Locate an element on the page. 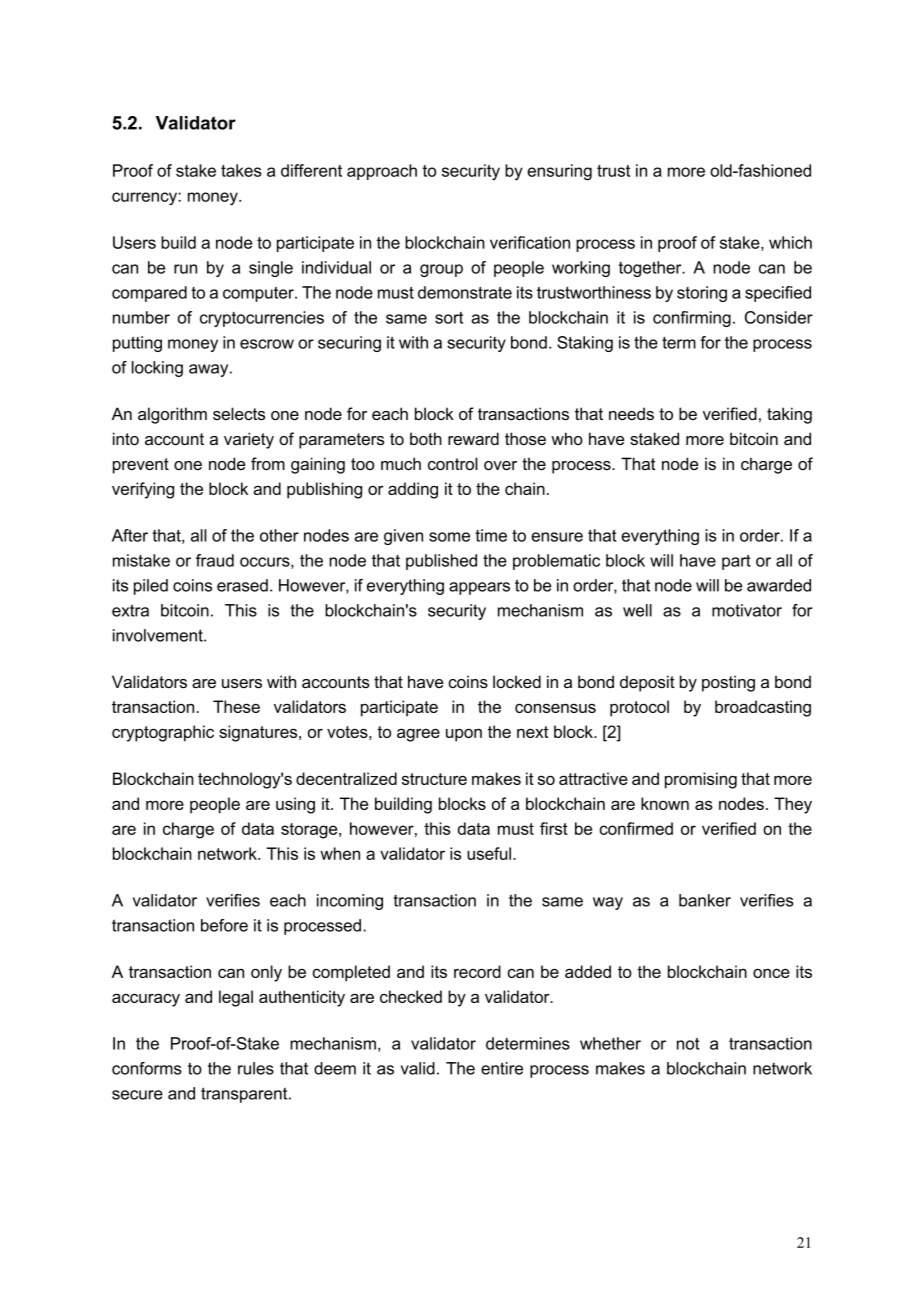  which is located at coordinates (790, 242).
